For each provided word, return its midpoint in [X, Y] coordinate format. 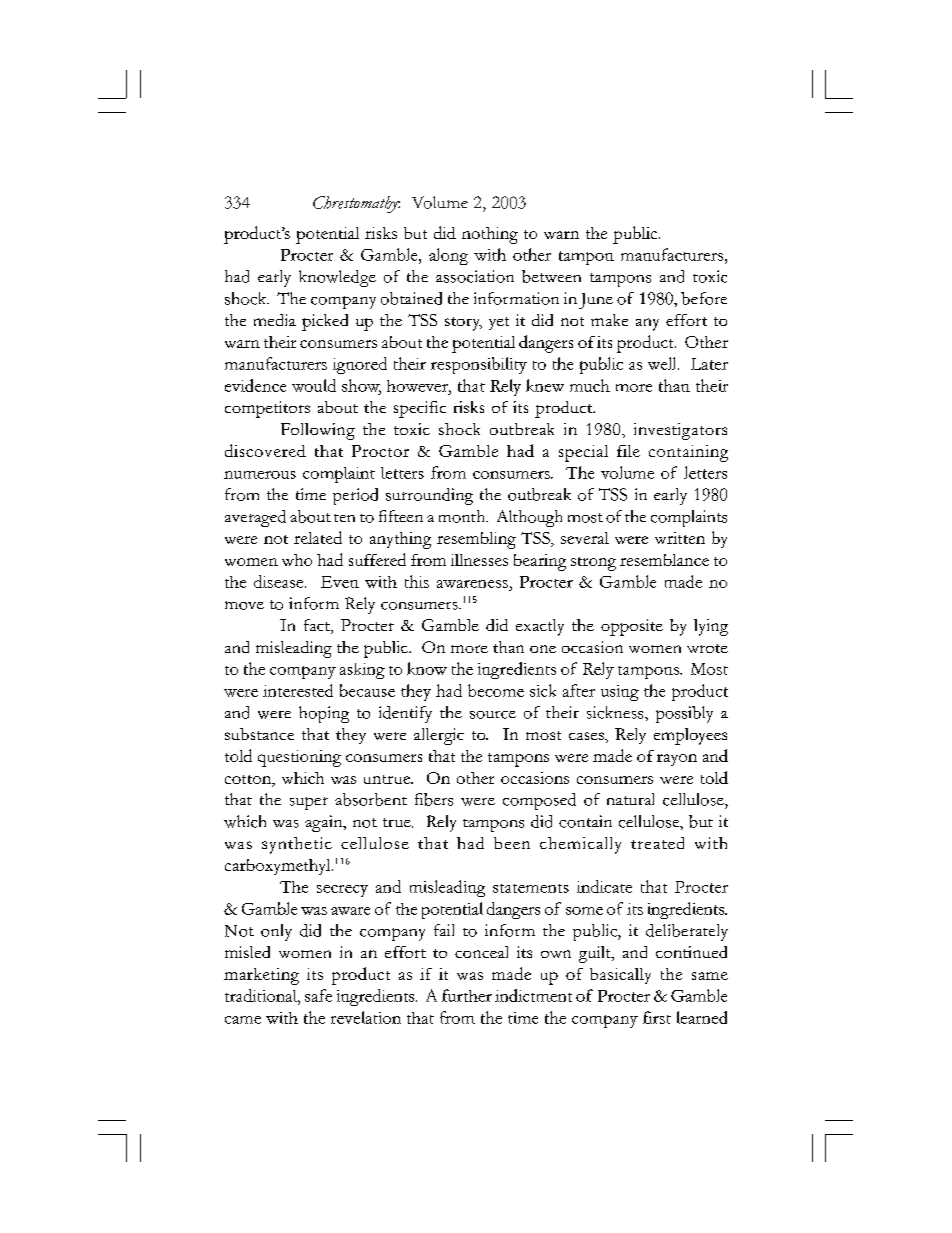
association [475, 276]
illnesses [479, 560]
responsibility [479, 365]
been [512, 843]
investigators [680, 431]
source [493, 715]
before [704, 298]
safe [318, 995]
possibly [684, 714]
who [297, 560]
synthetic [297, 845]
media [275, 320]
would [314, 385]
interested [298, 690]
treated [657, 843]
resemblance [664, 560]
